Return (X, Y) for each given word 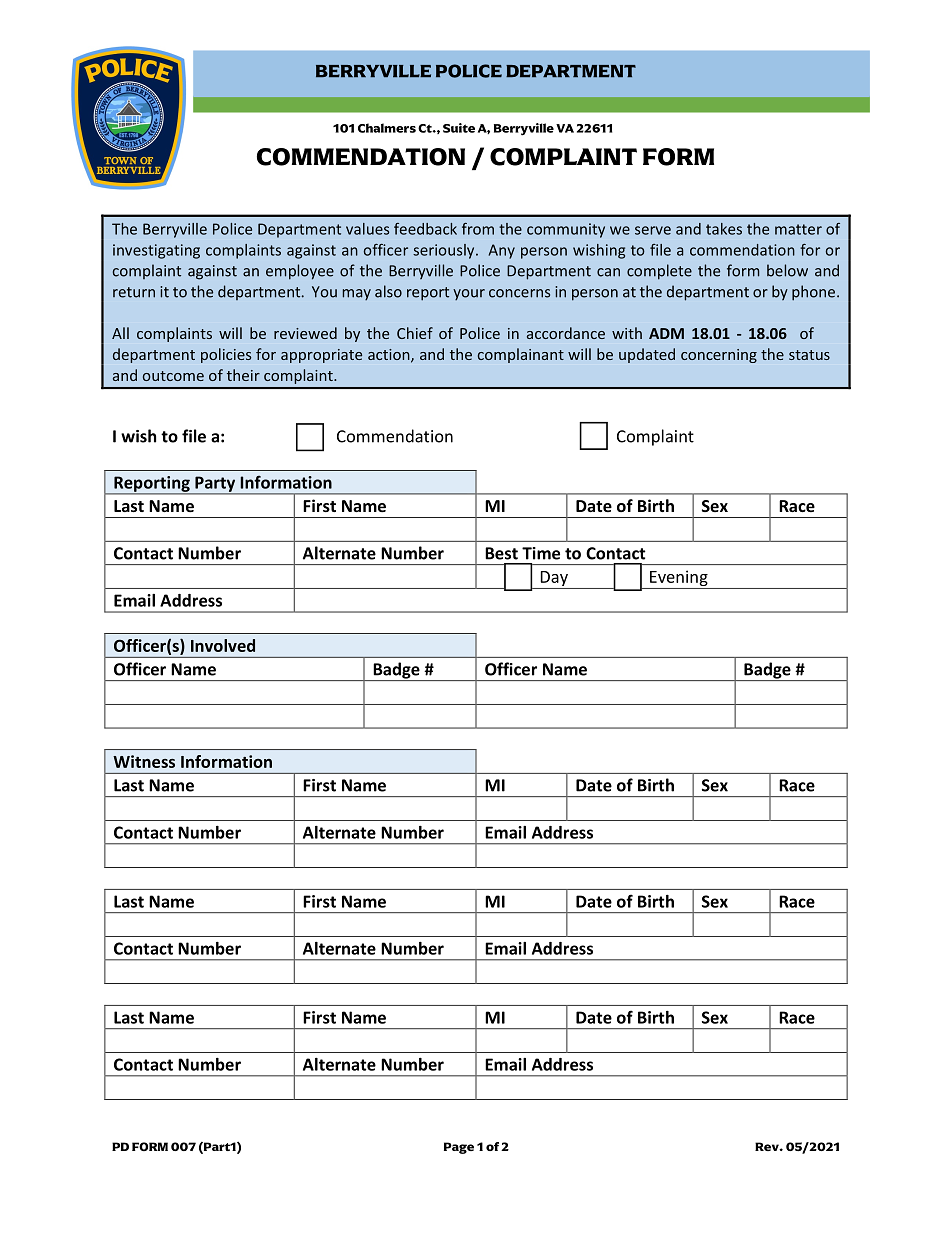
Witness (144, 761)
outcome (173, 376)
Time (541, 553)
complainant (521, 355)
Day (554, 580)
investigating (156, 251)
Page (459, 1148)
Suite (459, 128)
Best (501, 553)
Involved (223, 645)
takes (724, 229)
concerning (719, 356)
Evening (679, 579)
